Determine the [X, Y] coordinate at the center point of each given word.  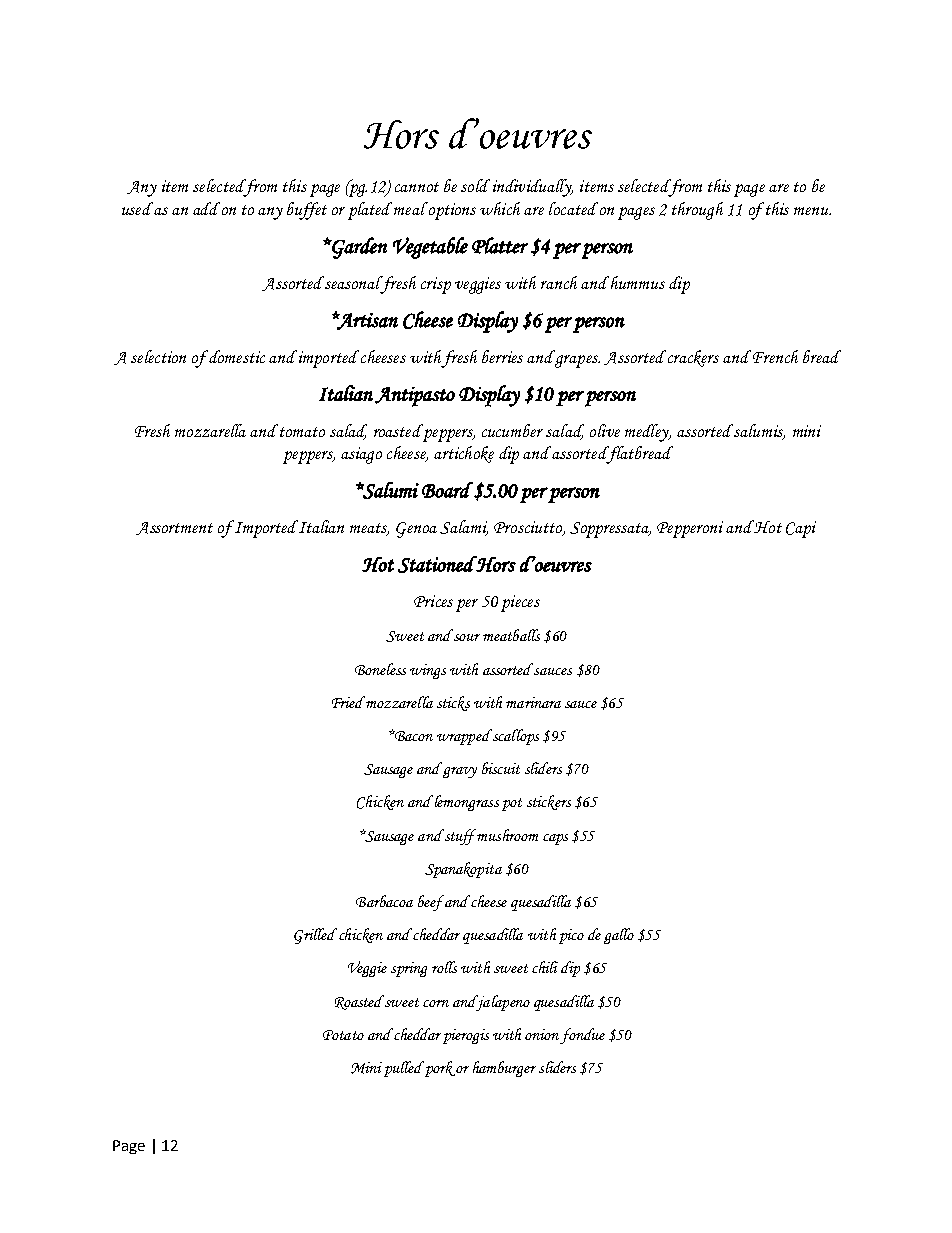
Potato [343, 1035]
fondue [582, 1036]
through [697, 211]
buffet [307, 211]
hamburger [504, 1069]
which [500, 208]
